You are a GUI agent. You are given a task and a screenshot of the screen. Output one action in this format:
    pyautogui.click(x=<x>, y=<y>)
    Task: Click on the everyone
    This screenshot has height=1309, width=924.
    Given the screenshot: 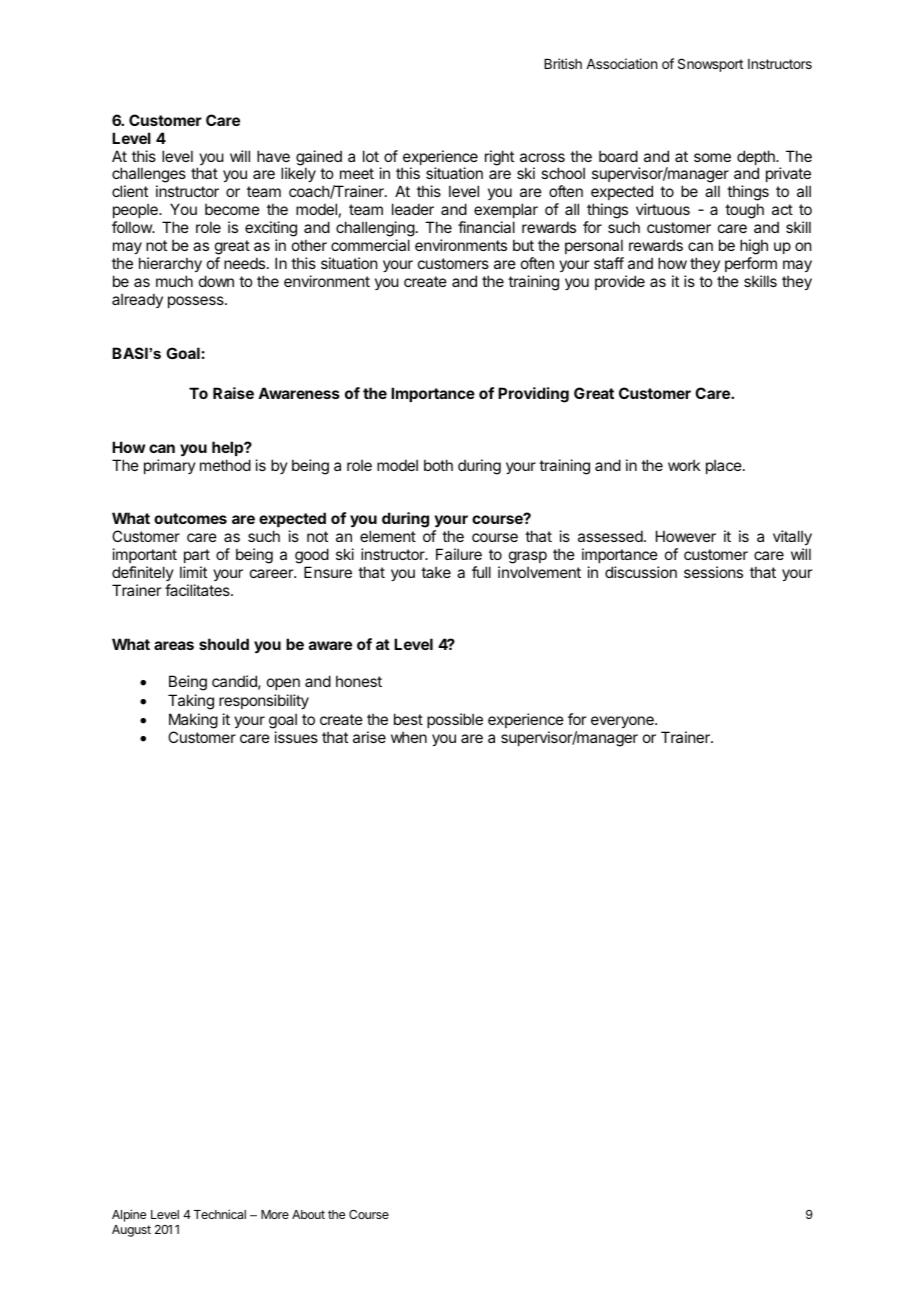 What is the action you would take?
    pyautogui.click(x=623, y=722)
